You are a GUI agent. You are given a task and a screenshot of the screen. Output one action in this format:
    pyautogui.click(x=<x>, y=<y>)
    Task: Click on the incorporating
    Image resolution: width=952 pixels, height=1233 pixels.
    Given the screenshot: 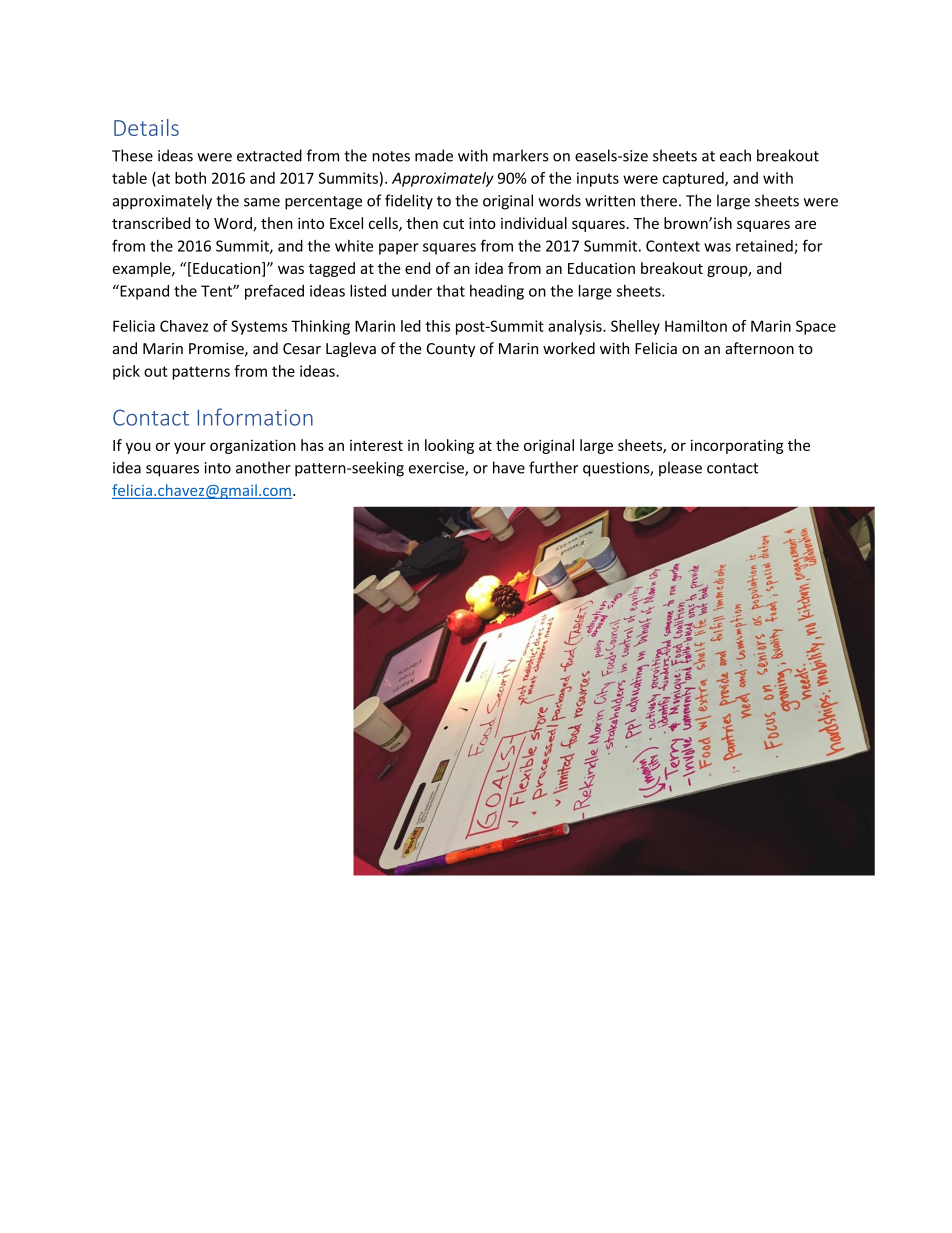 What is the action you would take?
    pyautogui.click(x=737, y=446)
